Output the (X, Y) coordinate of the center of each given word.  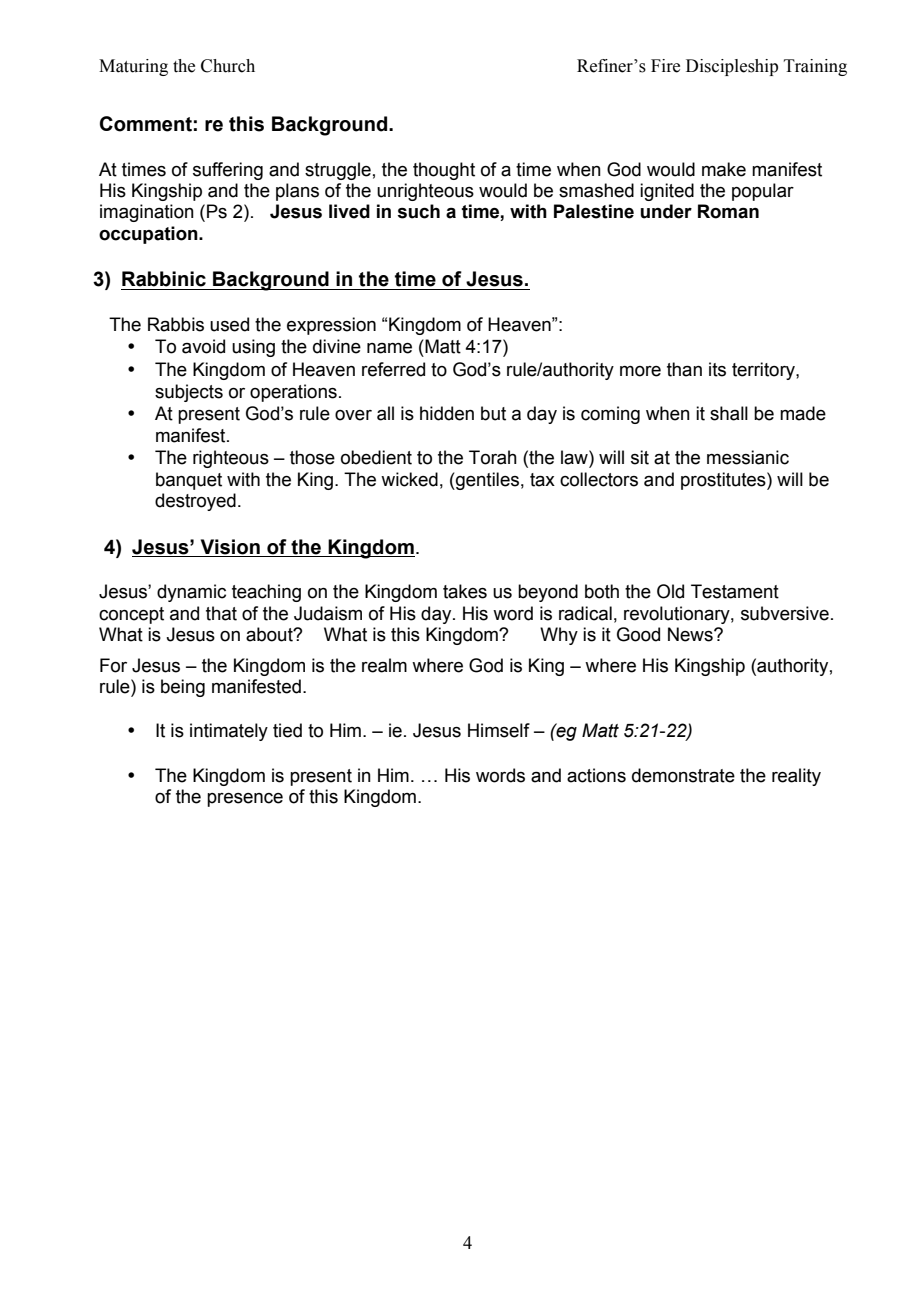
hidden (447, 413)
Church (228, 66)
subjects (189, 393)
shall (729, 413)
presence (245, 800)
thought (444, 171)
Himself (499, 730)
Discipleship (732, 67)
